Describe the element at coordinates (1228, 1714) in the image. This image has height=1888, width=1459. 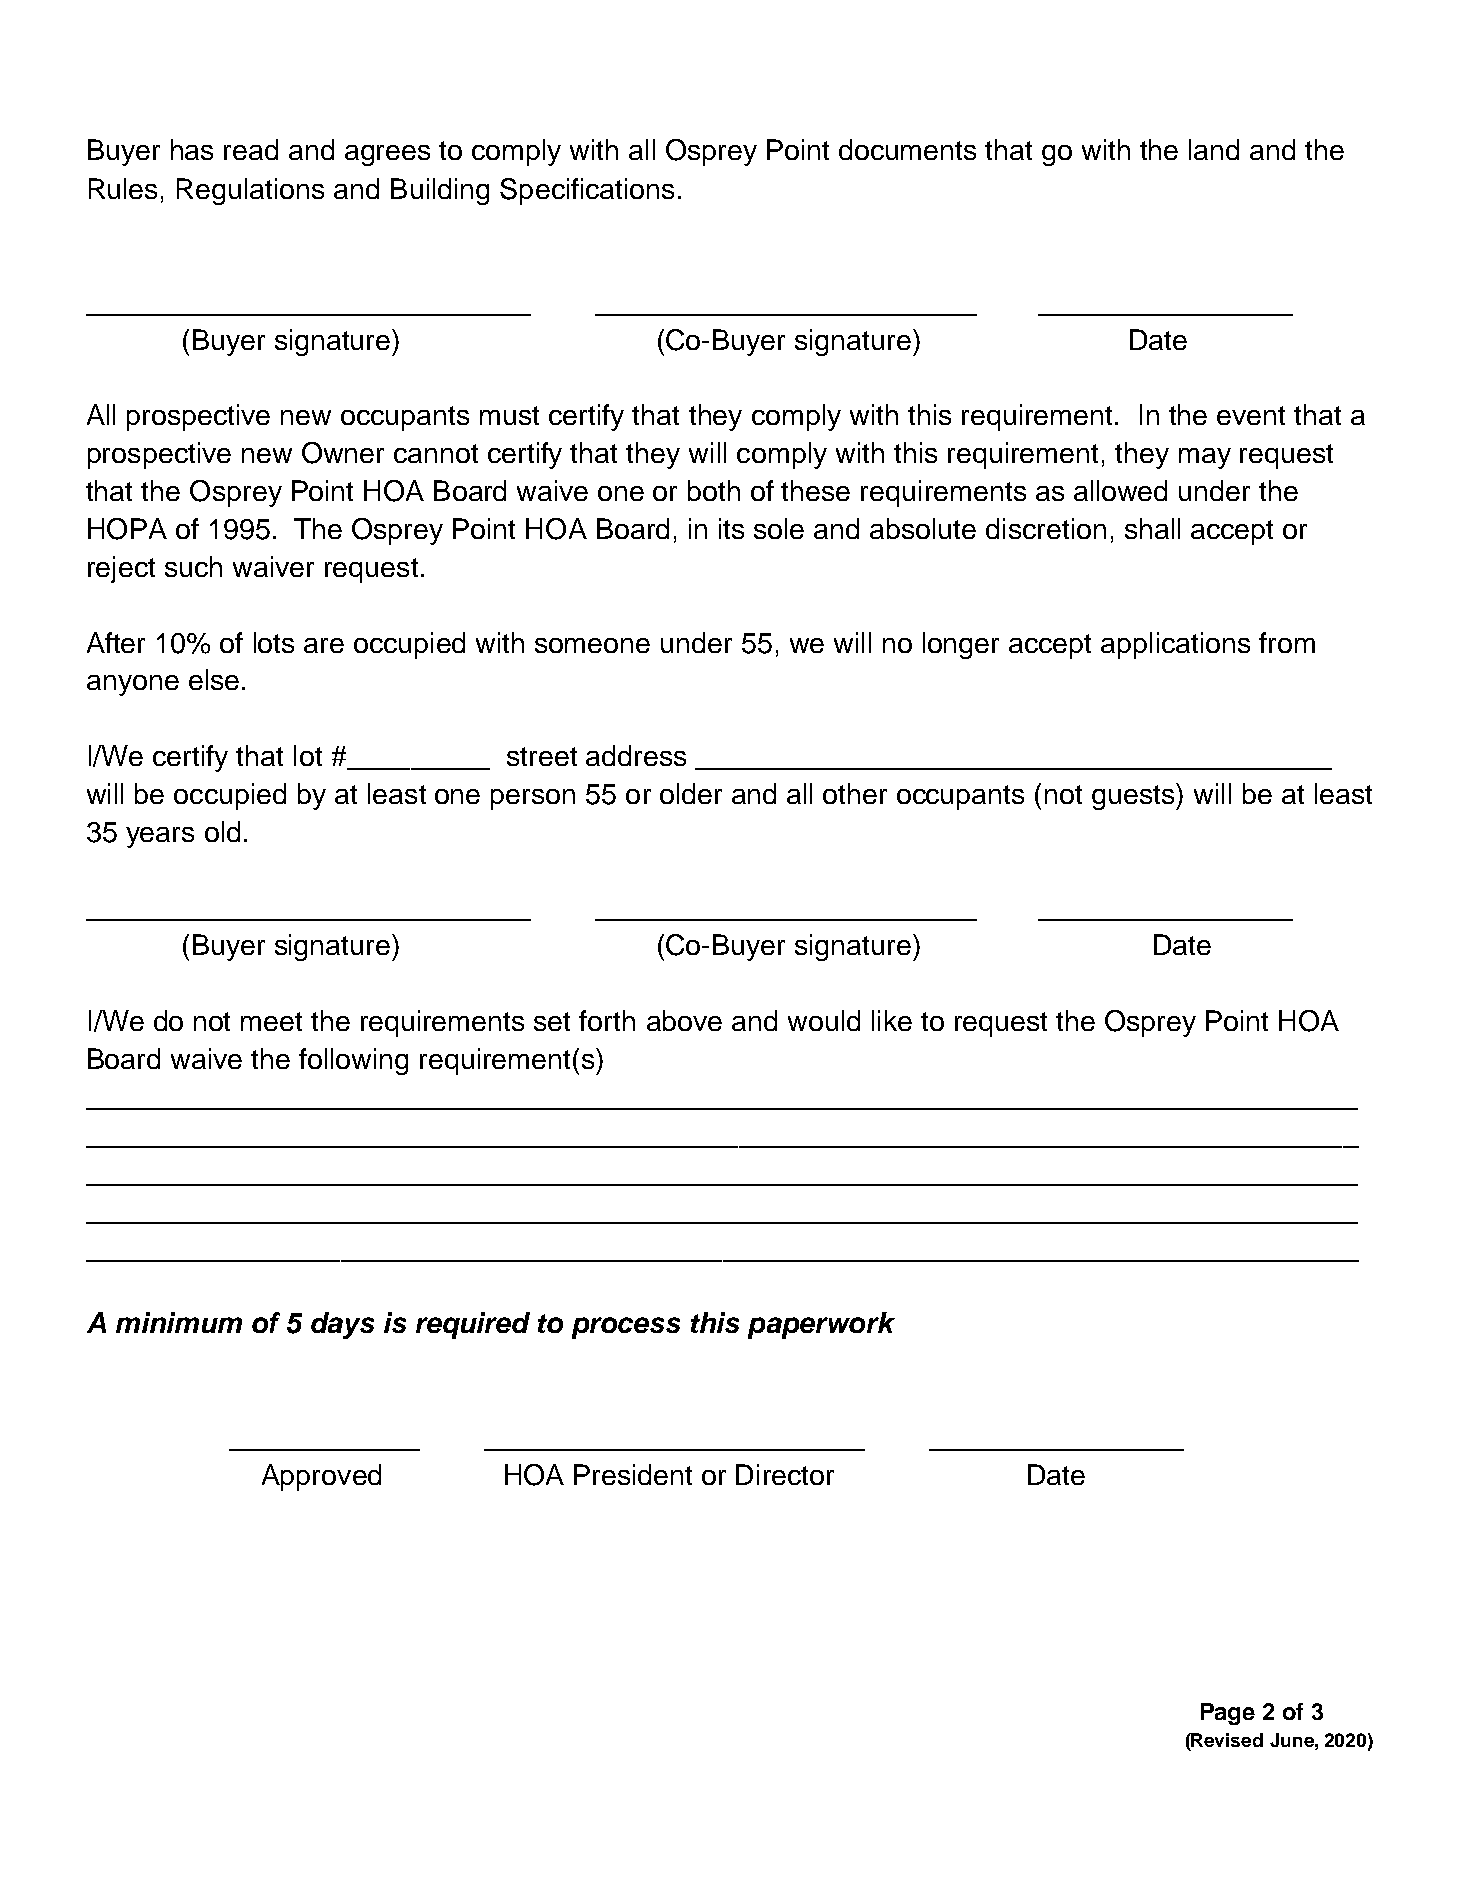
I see `Page` at that location.
